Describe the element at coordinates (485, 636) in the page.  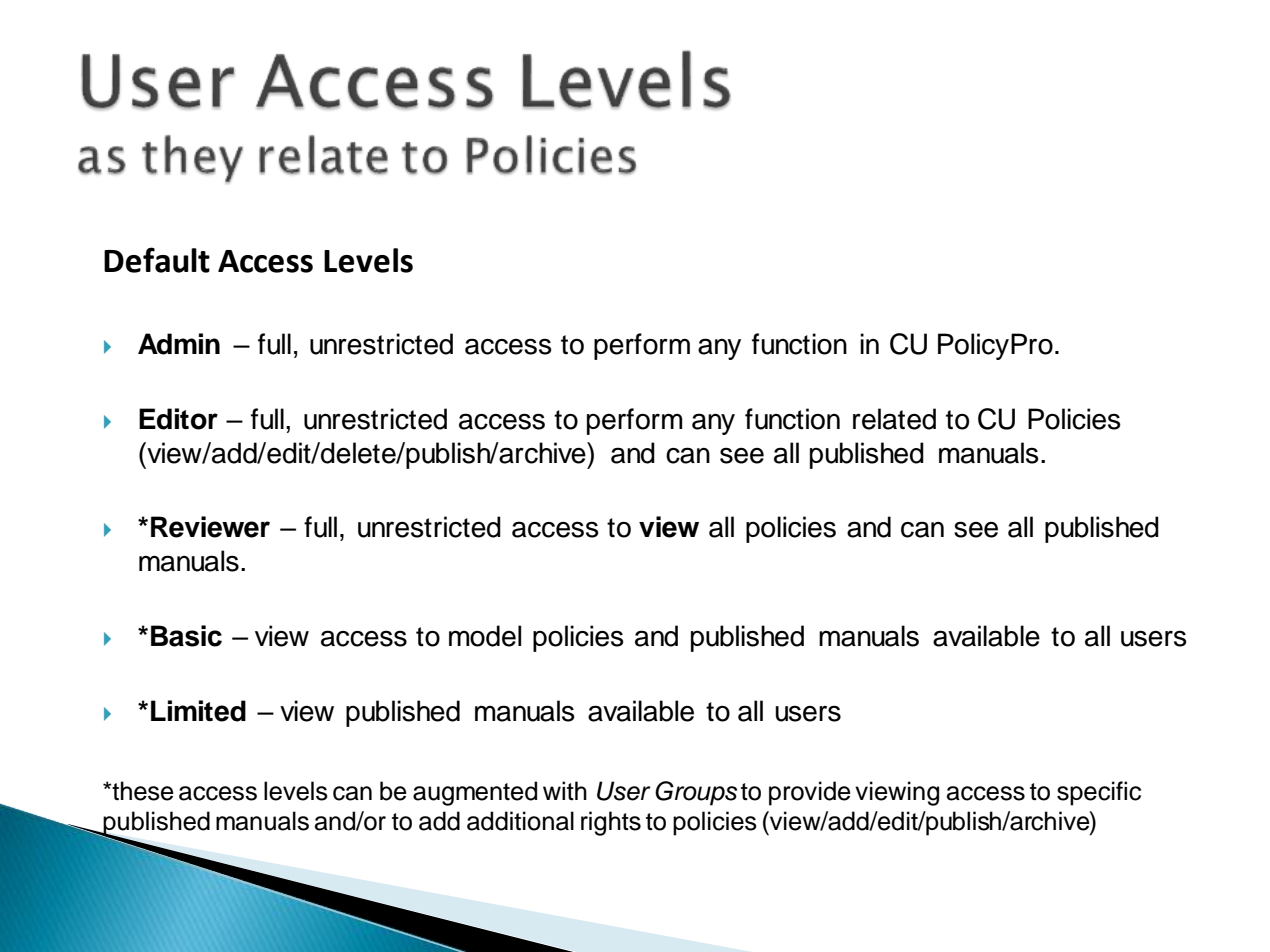
I see `model` at that location.
